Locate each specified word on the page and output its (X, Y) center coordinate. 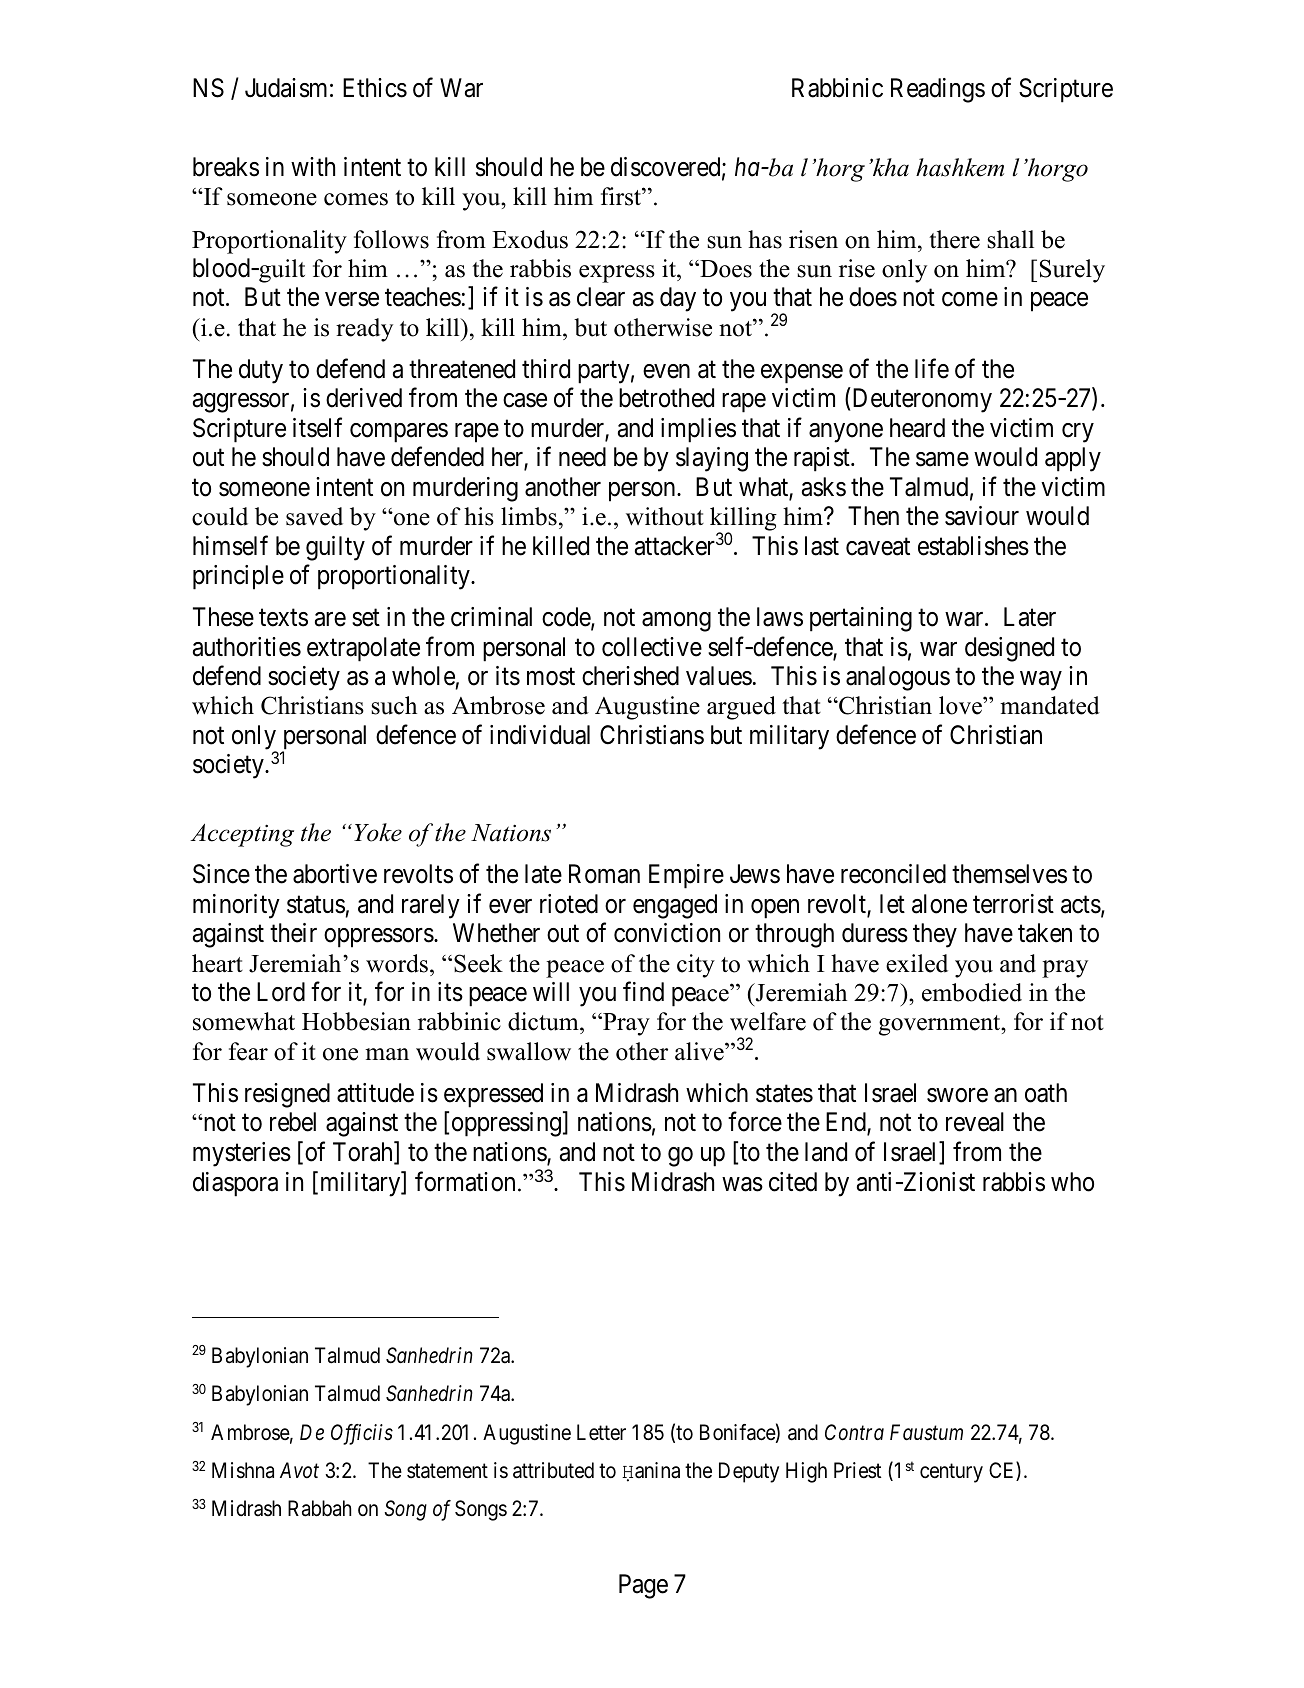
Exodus (530, 239)
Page (643, 1586)
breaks (226, 167)
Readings (938, 90)
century (951, 1473)
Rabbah (319, 1508)
